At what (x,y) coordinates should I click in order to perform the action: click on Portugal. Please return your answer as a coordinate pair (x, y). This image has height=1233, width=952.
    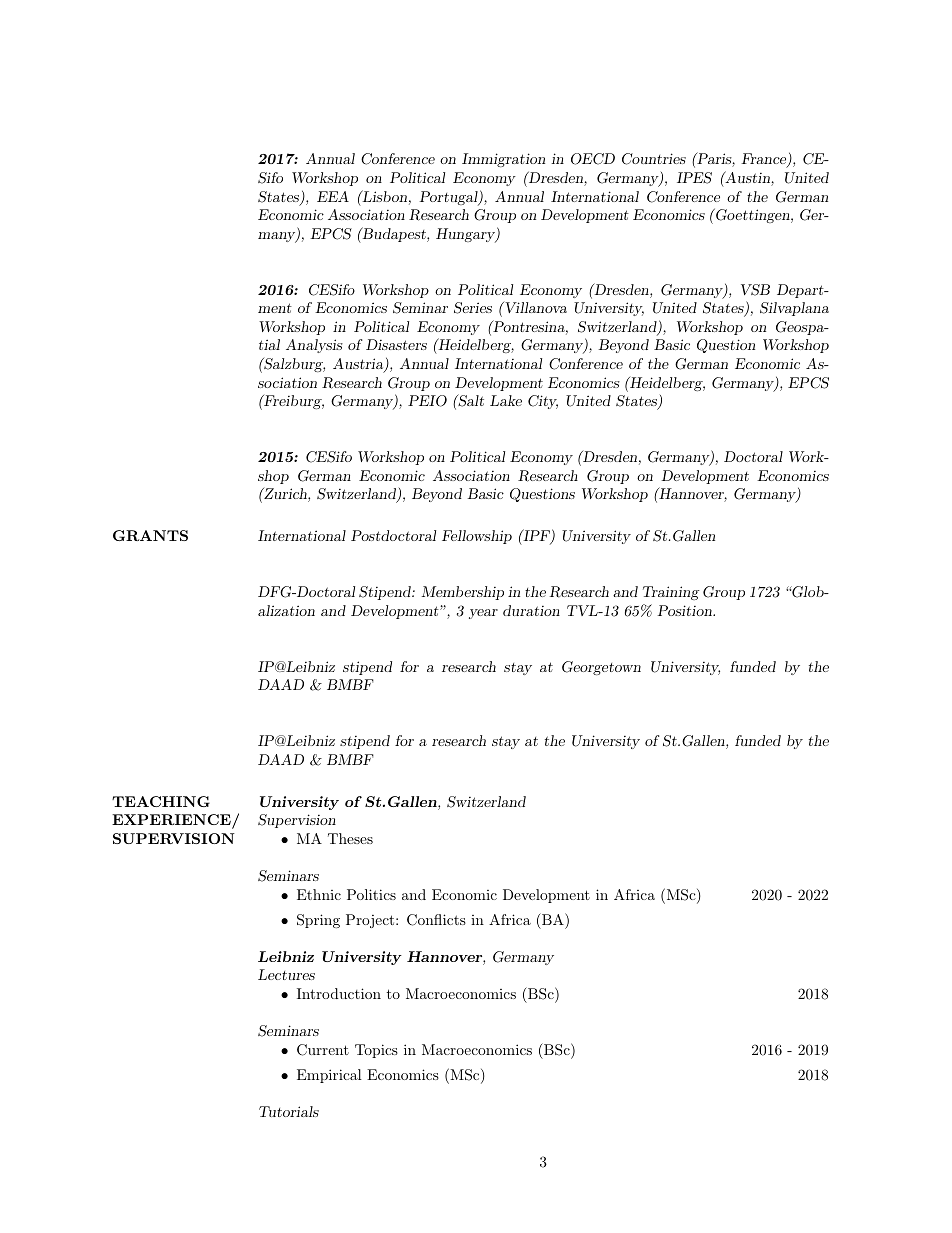
    Looking at the image, I should click on (449, 198).
